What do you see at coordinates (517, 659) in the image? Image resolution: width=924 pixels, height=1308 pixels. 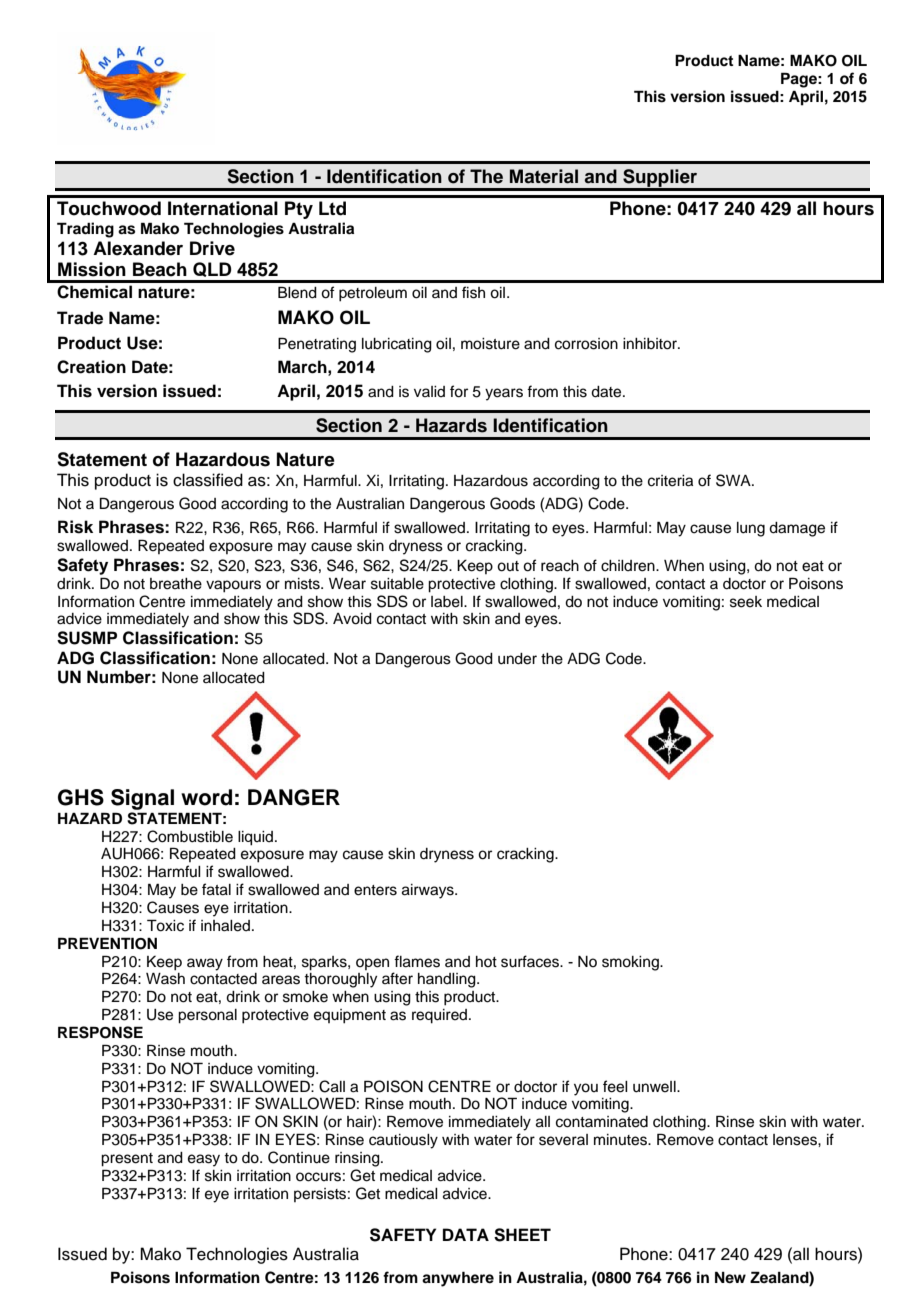 I see `under` at bounding box center [517, 659].
